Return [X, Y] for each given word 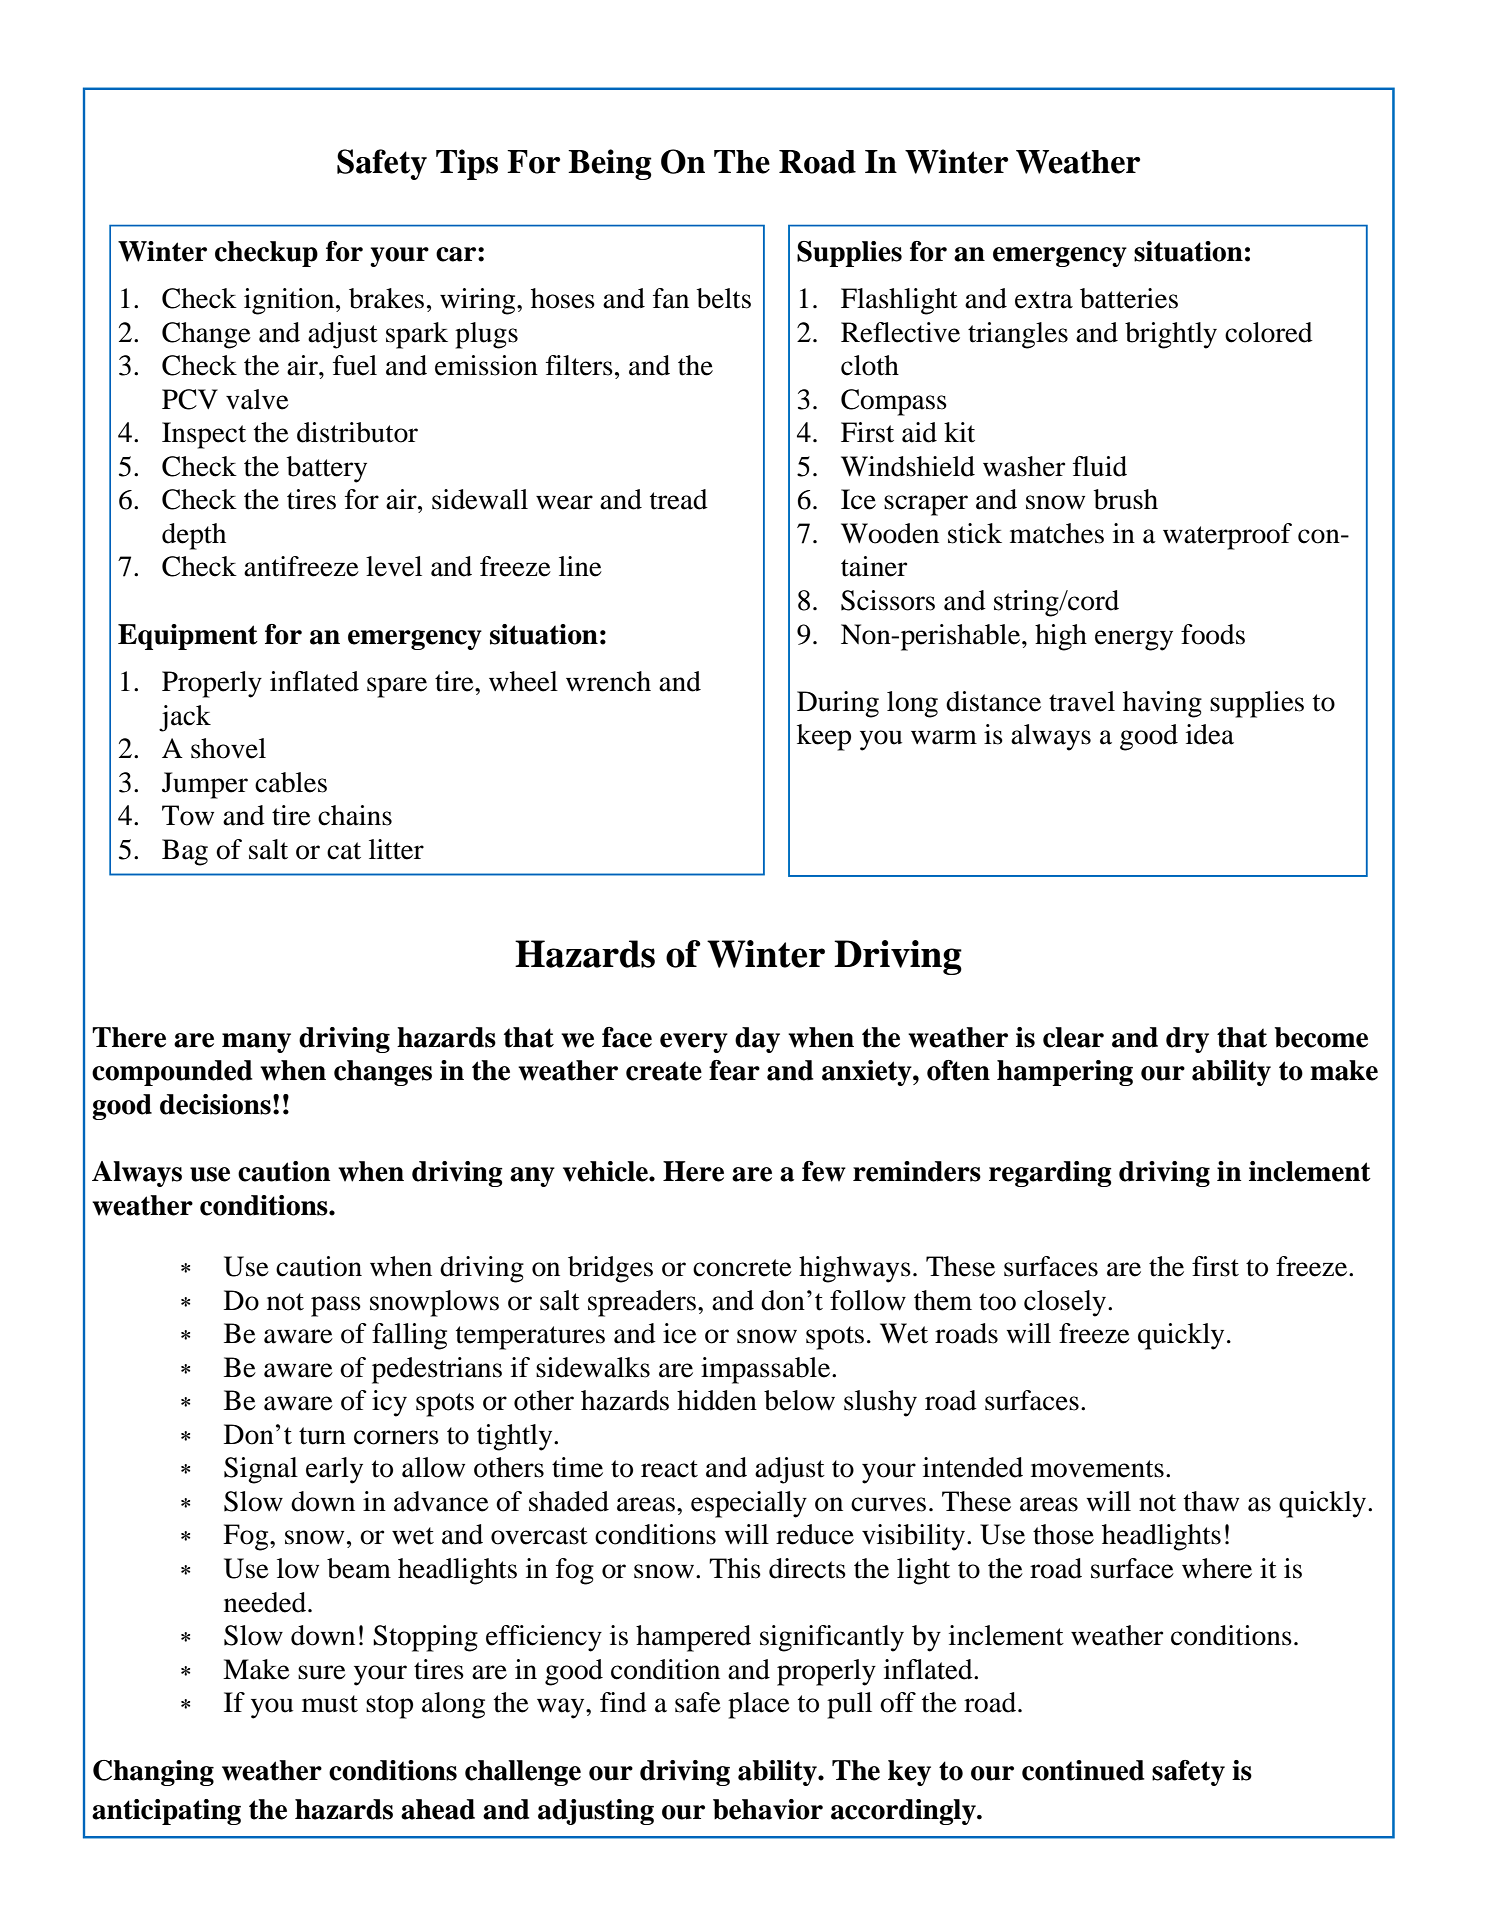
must [330, 1704]
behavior [768, 1809]
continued [1083, 1770]
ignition [290, 301]
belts [724, 298]
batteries [1129, 298]
